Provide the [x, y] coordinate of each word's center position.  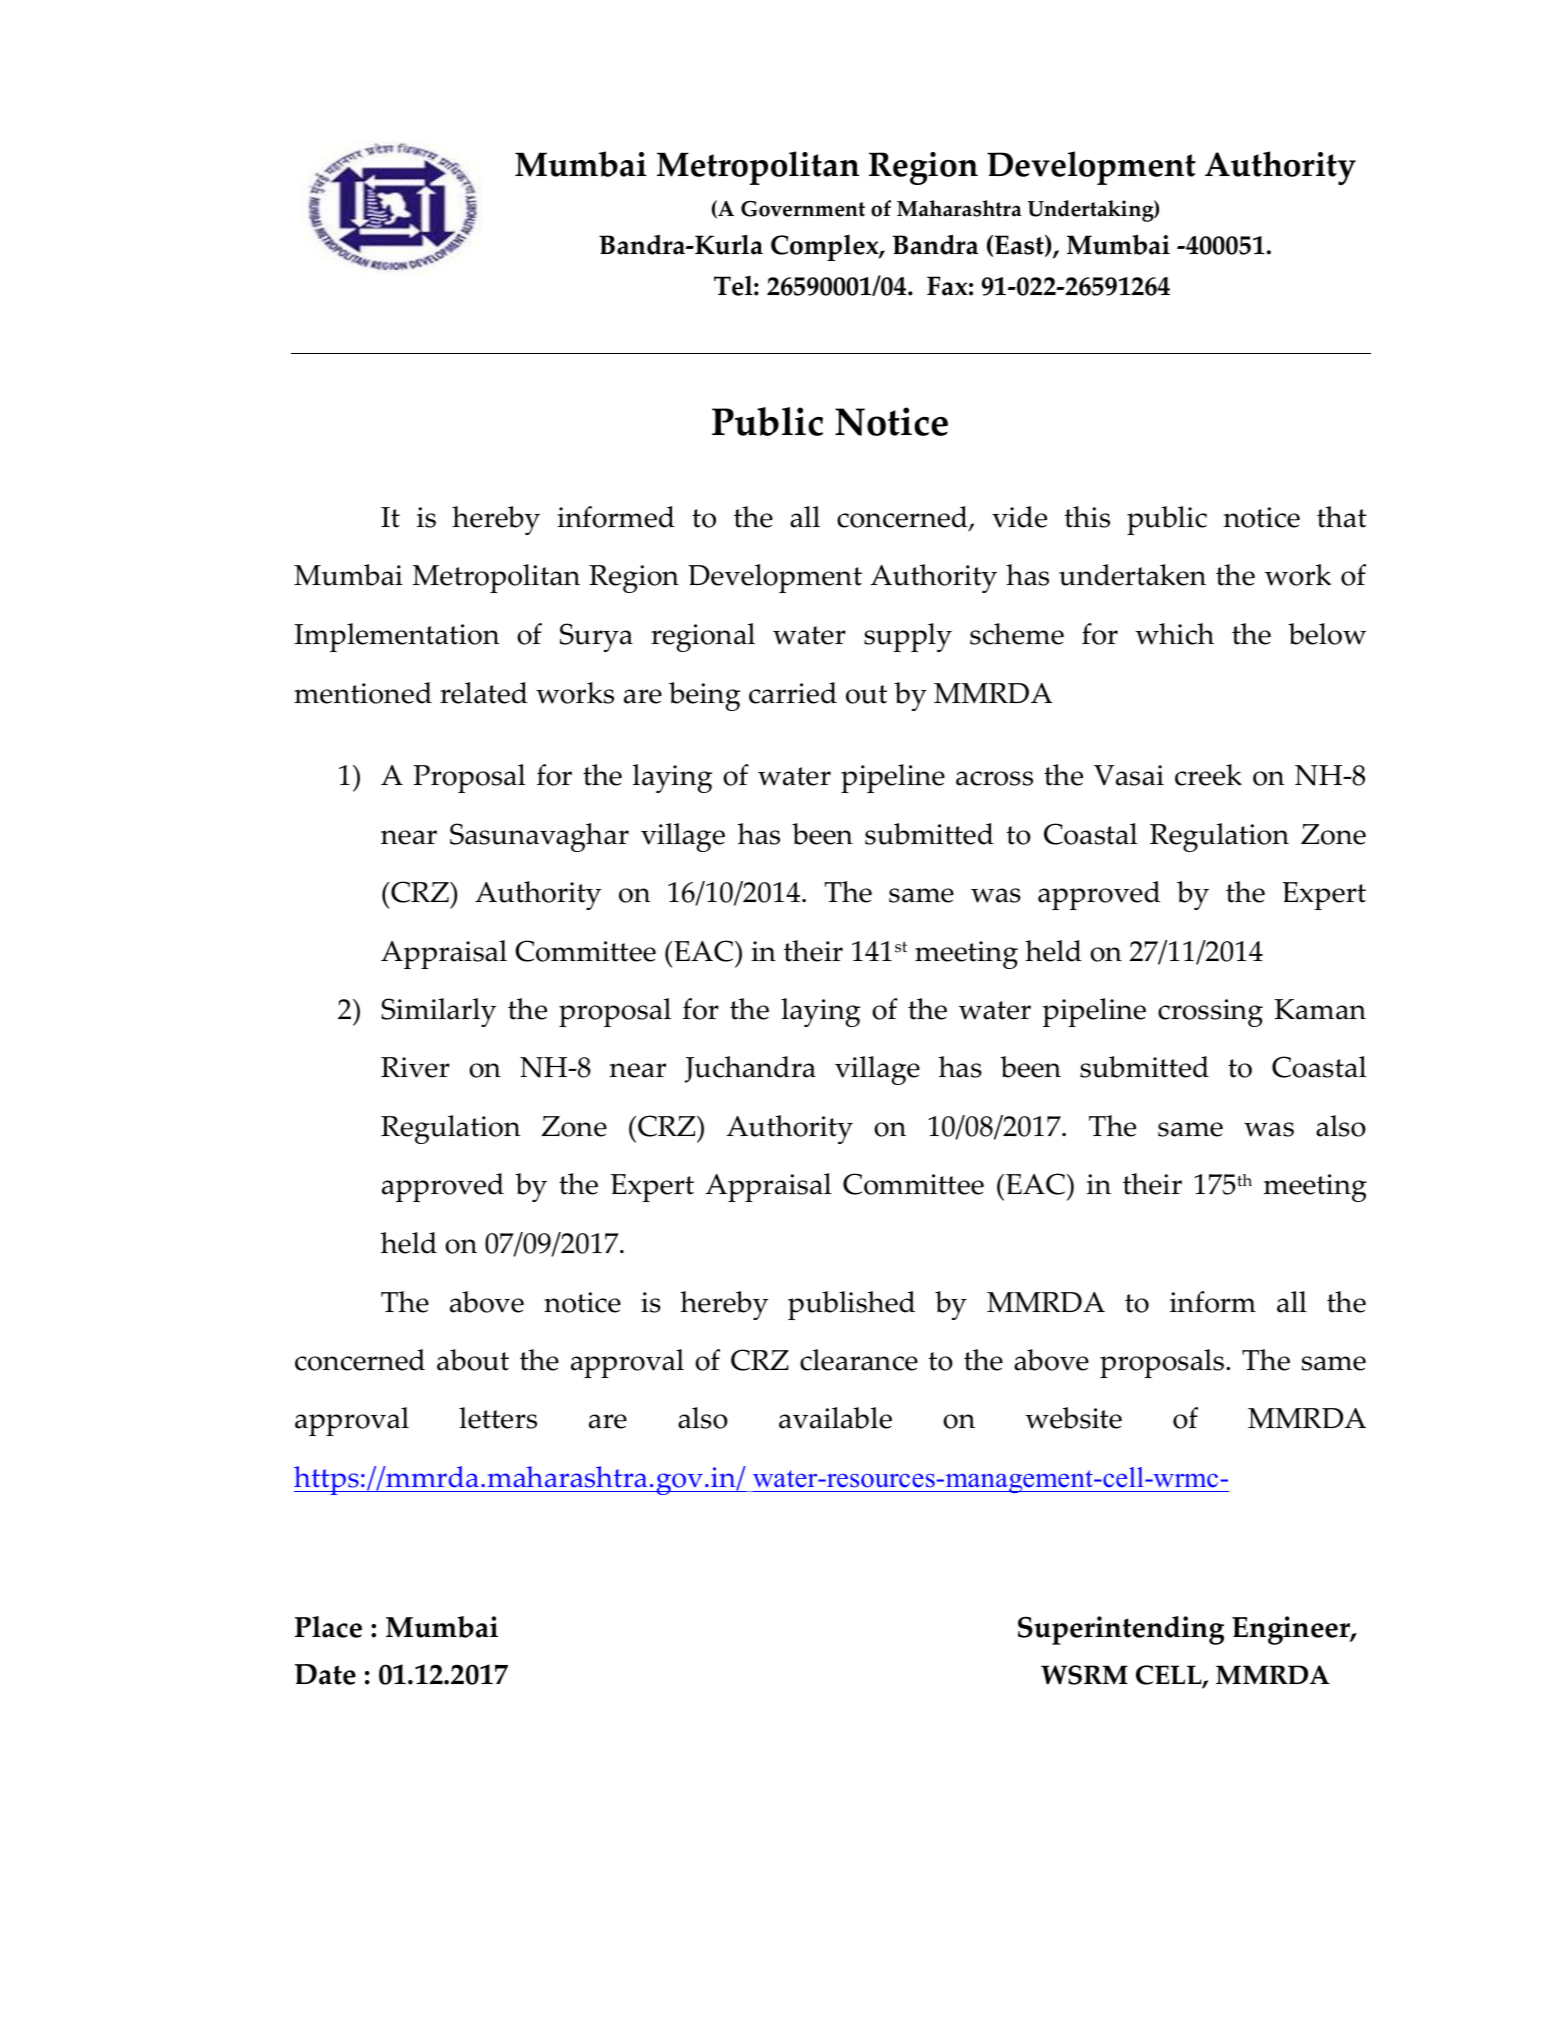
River [415, 1067]
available [835, 1418]
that [1342, 517]
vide [1019, 517]
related [484, 693]
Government [803, 209]
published [851, 1305]
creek [1208, 775]
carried [793, 693]
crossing [1210, 1013]
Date [325, 1674]
